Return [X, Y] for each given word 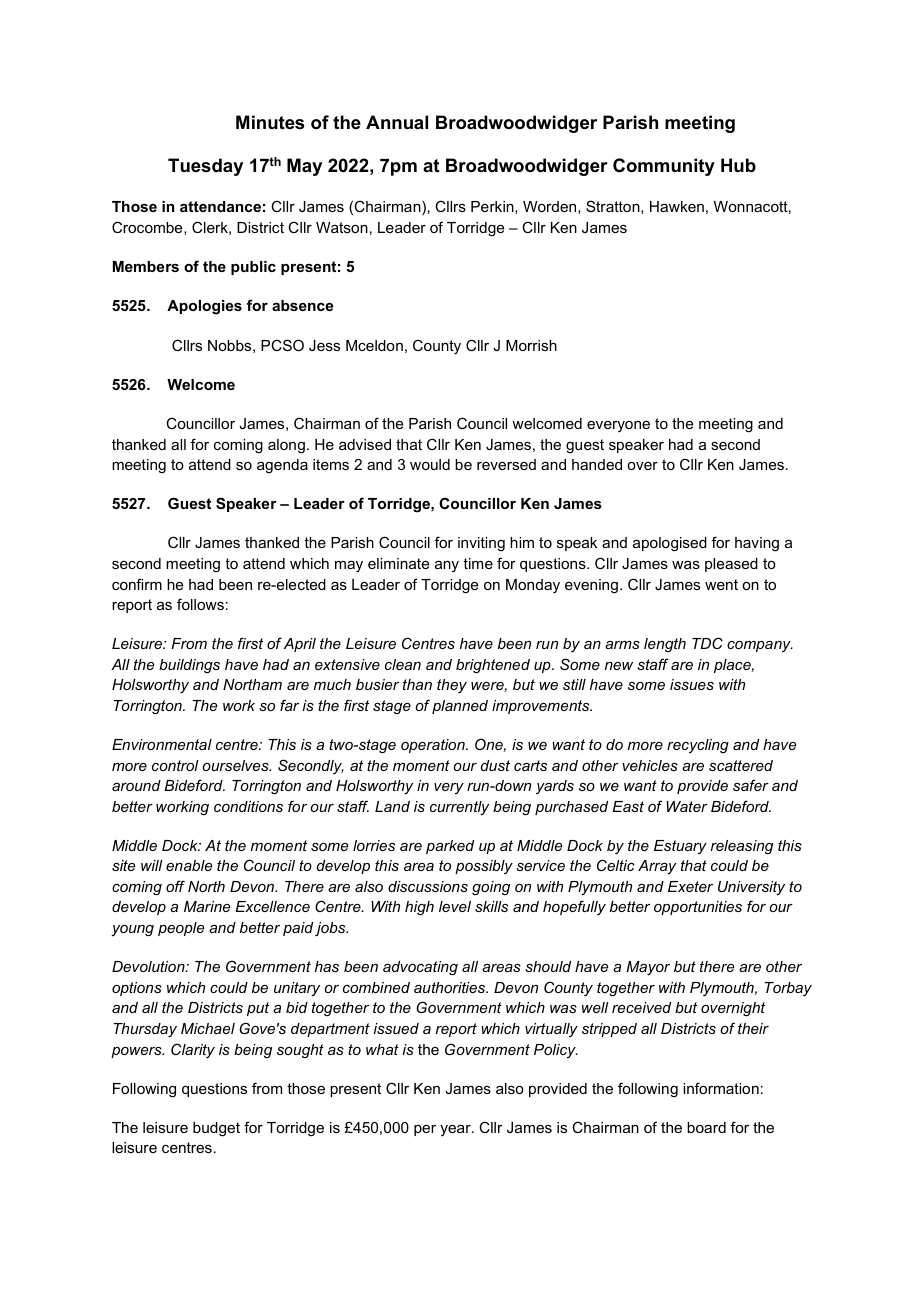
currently [459, 808]
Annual [397, 122]
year [456, 1130]
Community [664, 167]
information [721, 1088]
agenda [282, 466]
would [430, 464]
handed [597, 464]
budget [216, 1129]
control [175, 765]
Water [687, 806]
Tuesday [205, 167]
